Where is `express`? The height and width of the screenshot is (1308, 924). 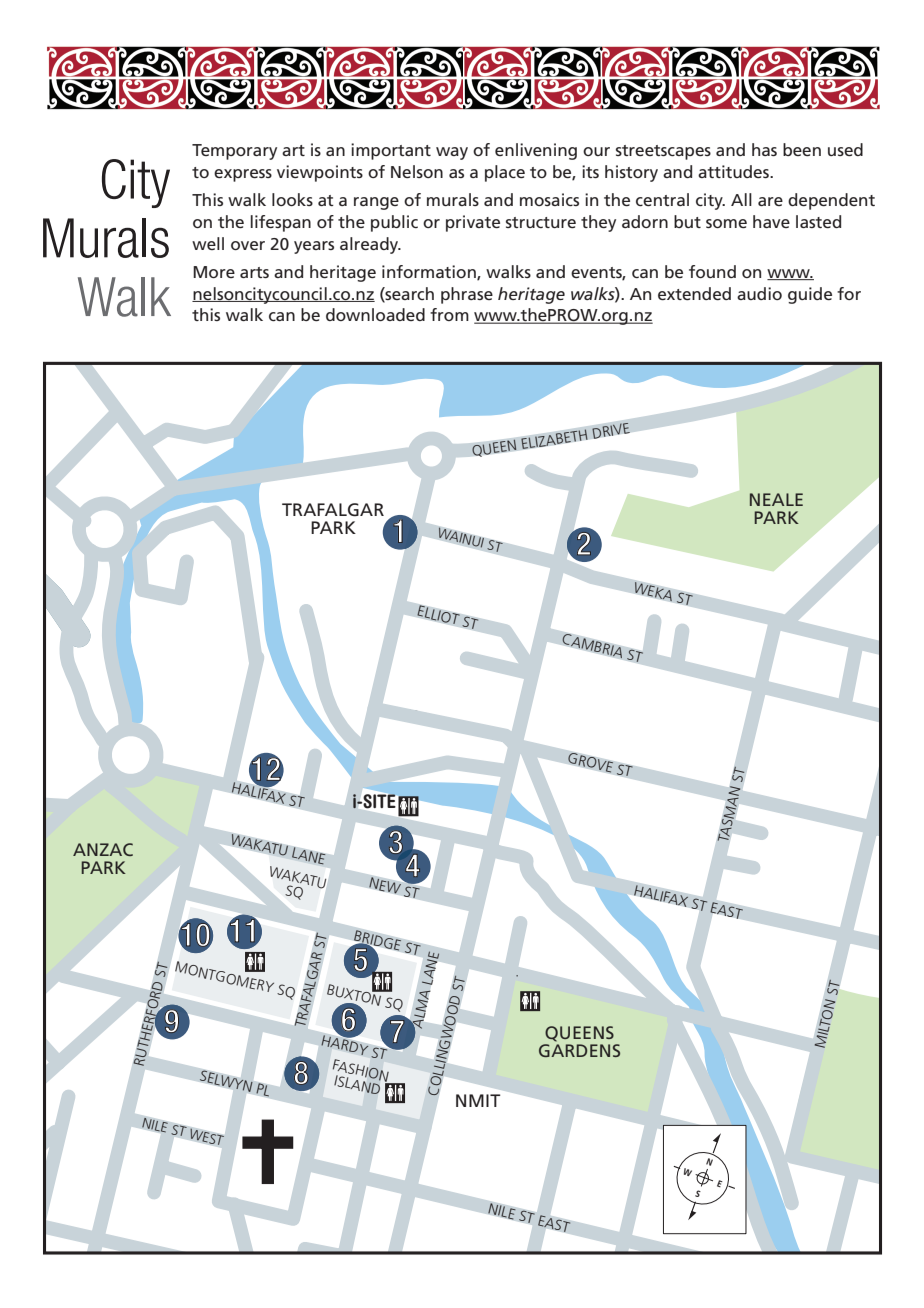 express is located at coordinates (243, 175).
